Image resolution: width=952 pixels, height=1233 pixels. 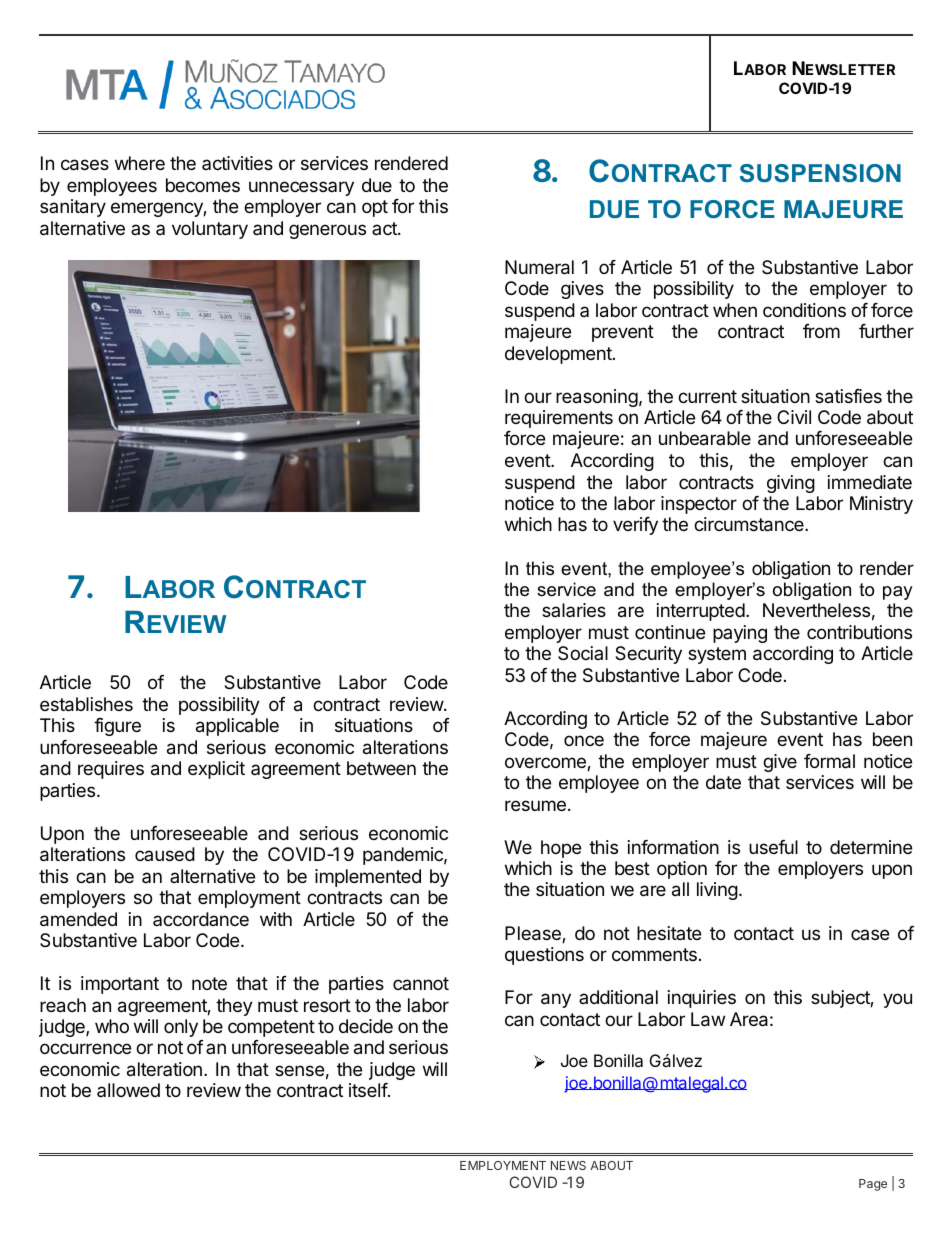 What do you see at coordinates (820, 173) in the screenshot?
I see `SUSPENSION` at bounding box center [820, 173].
